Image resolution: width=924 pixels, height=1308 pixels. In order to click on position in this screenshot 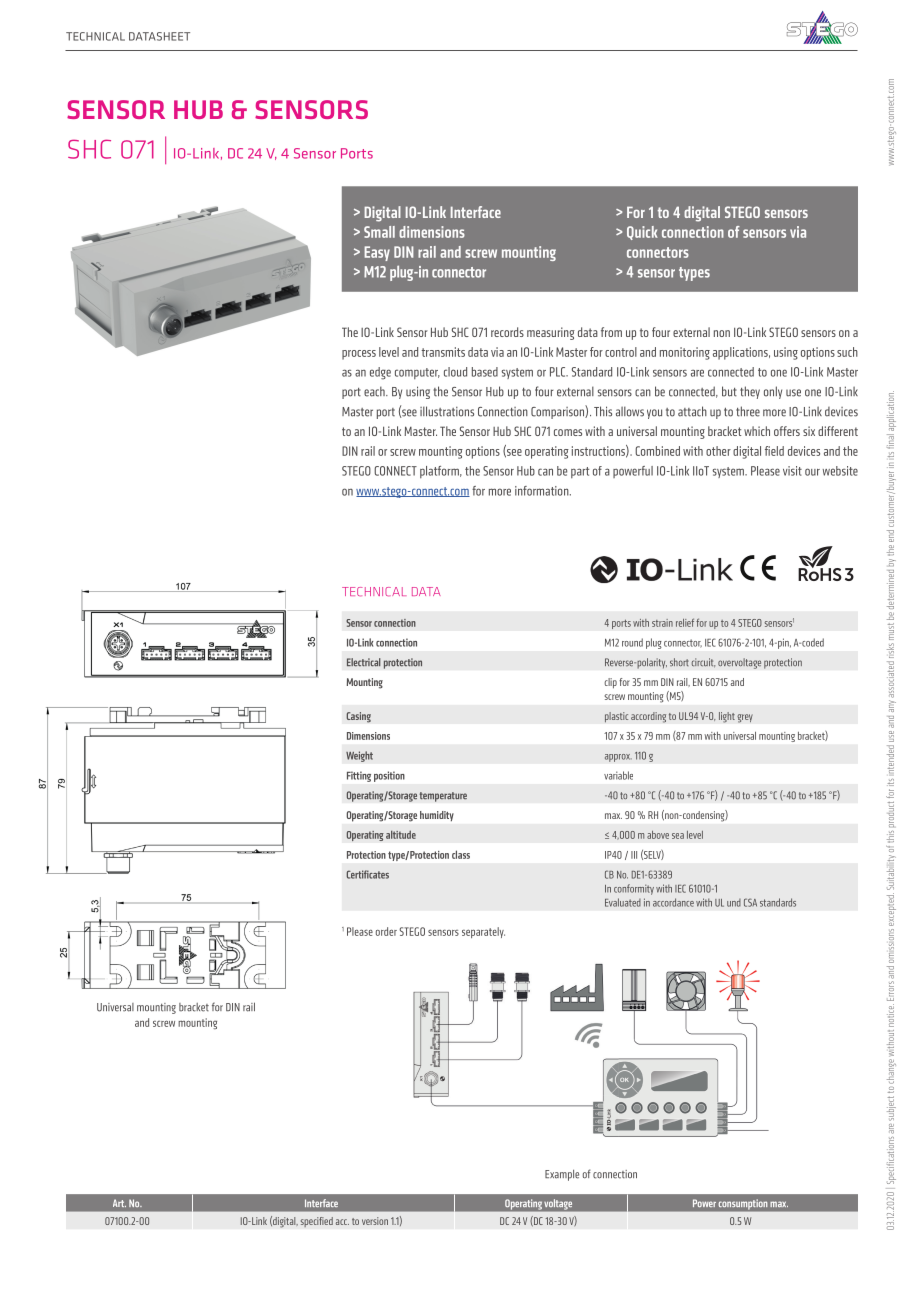, I will do `click(389, 776)`.
